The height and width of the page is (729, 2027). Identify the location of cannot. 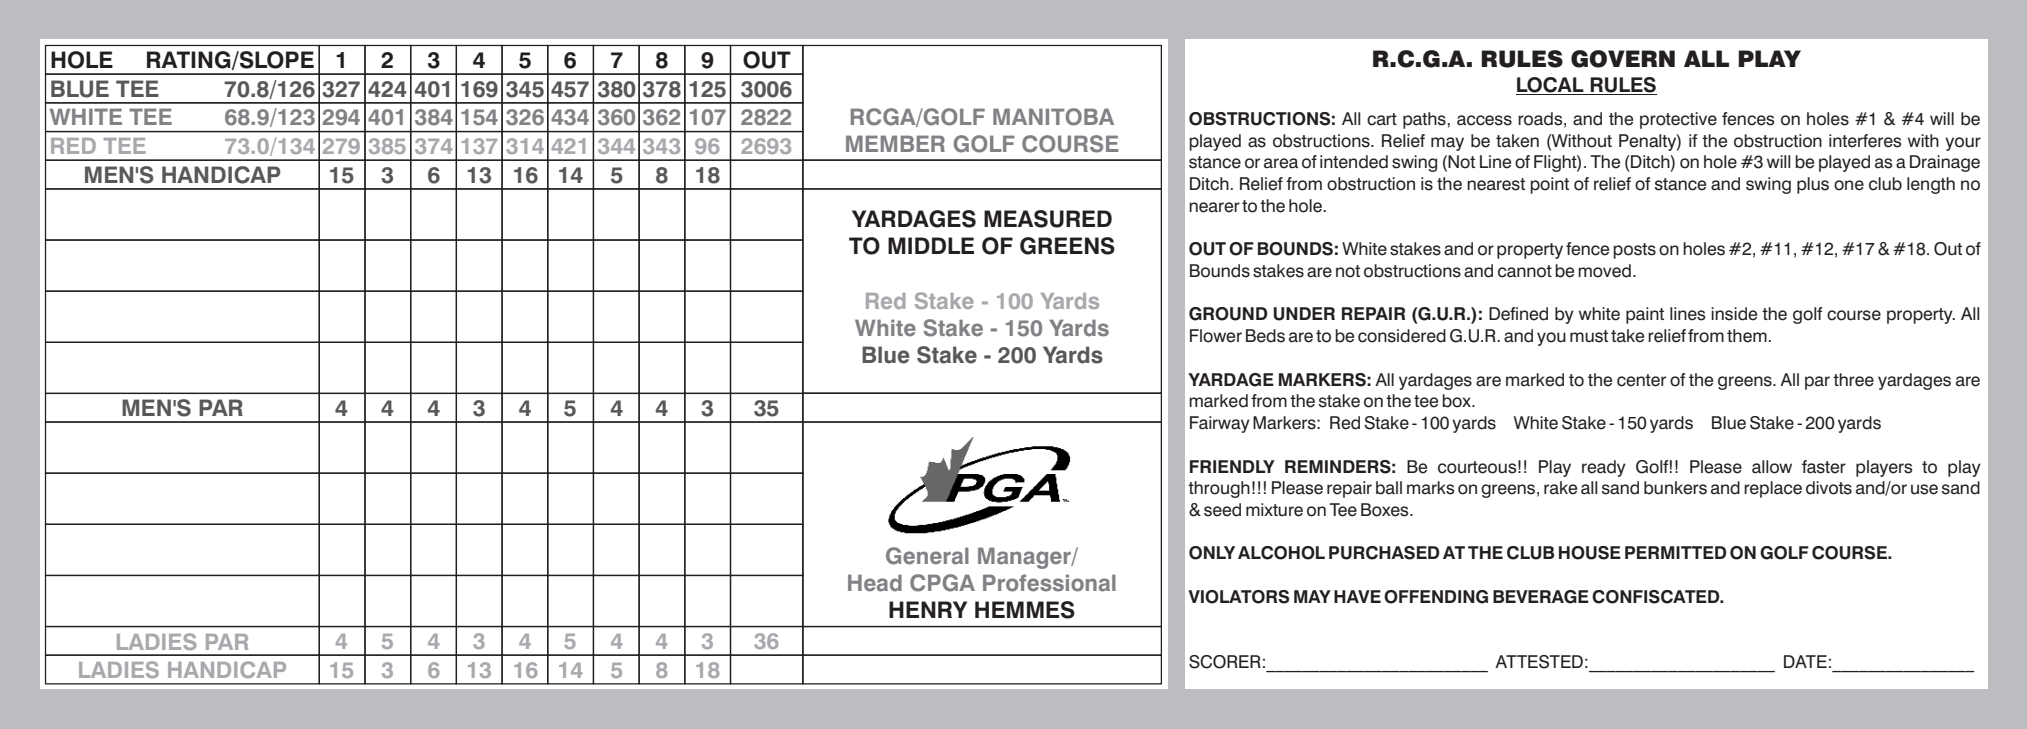
(1525, 271).
